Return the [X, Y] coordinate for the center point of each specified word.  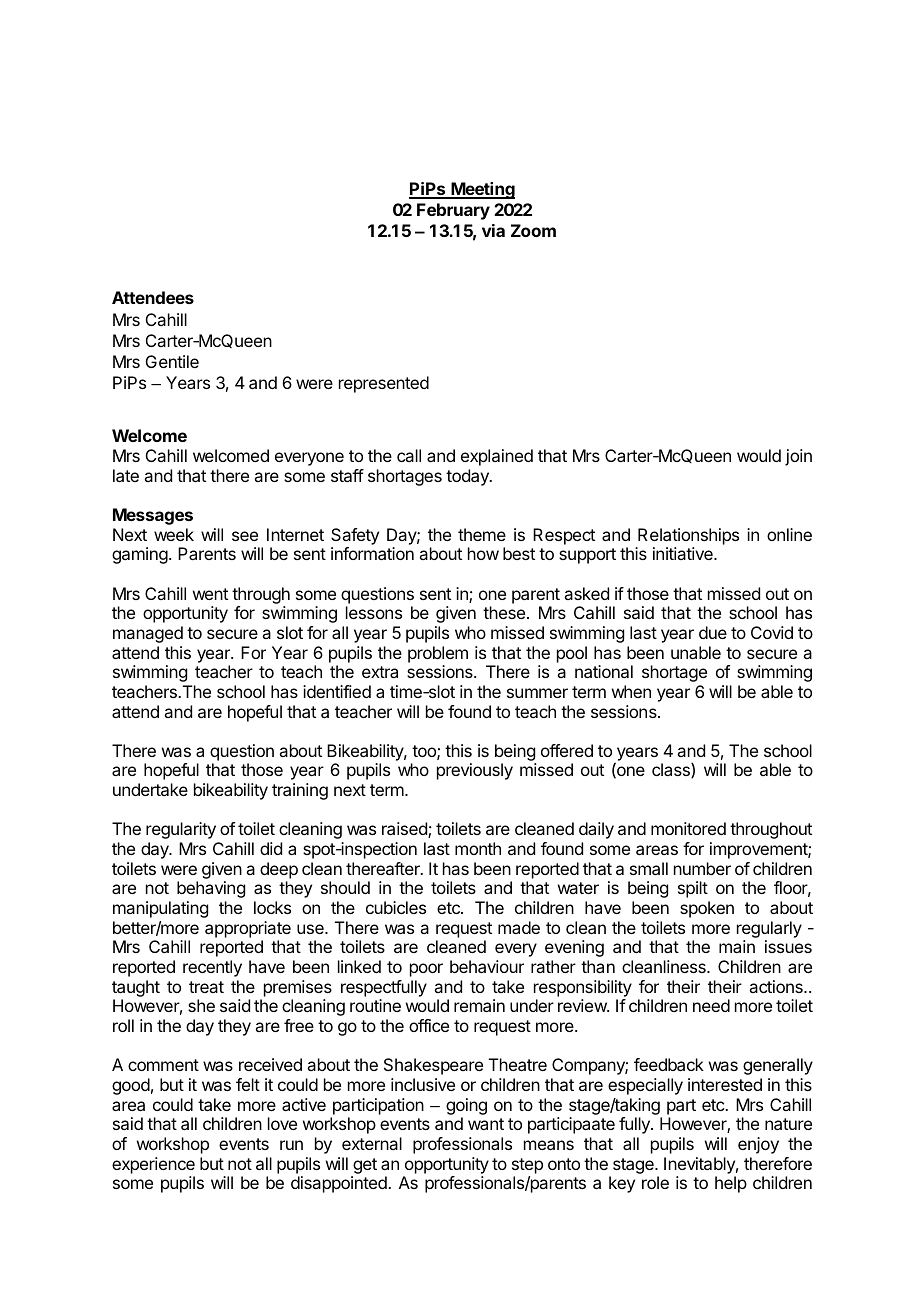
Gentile [172, 361]
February [453, 211]
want [486, 1124]
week [174, 534]
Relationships [688, 536]
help [731, 1184]
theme [482, 534]
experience [153, 1165]
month [478, 848]
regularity [181, 830]
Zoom [533, 230]
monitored [688, 828]
